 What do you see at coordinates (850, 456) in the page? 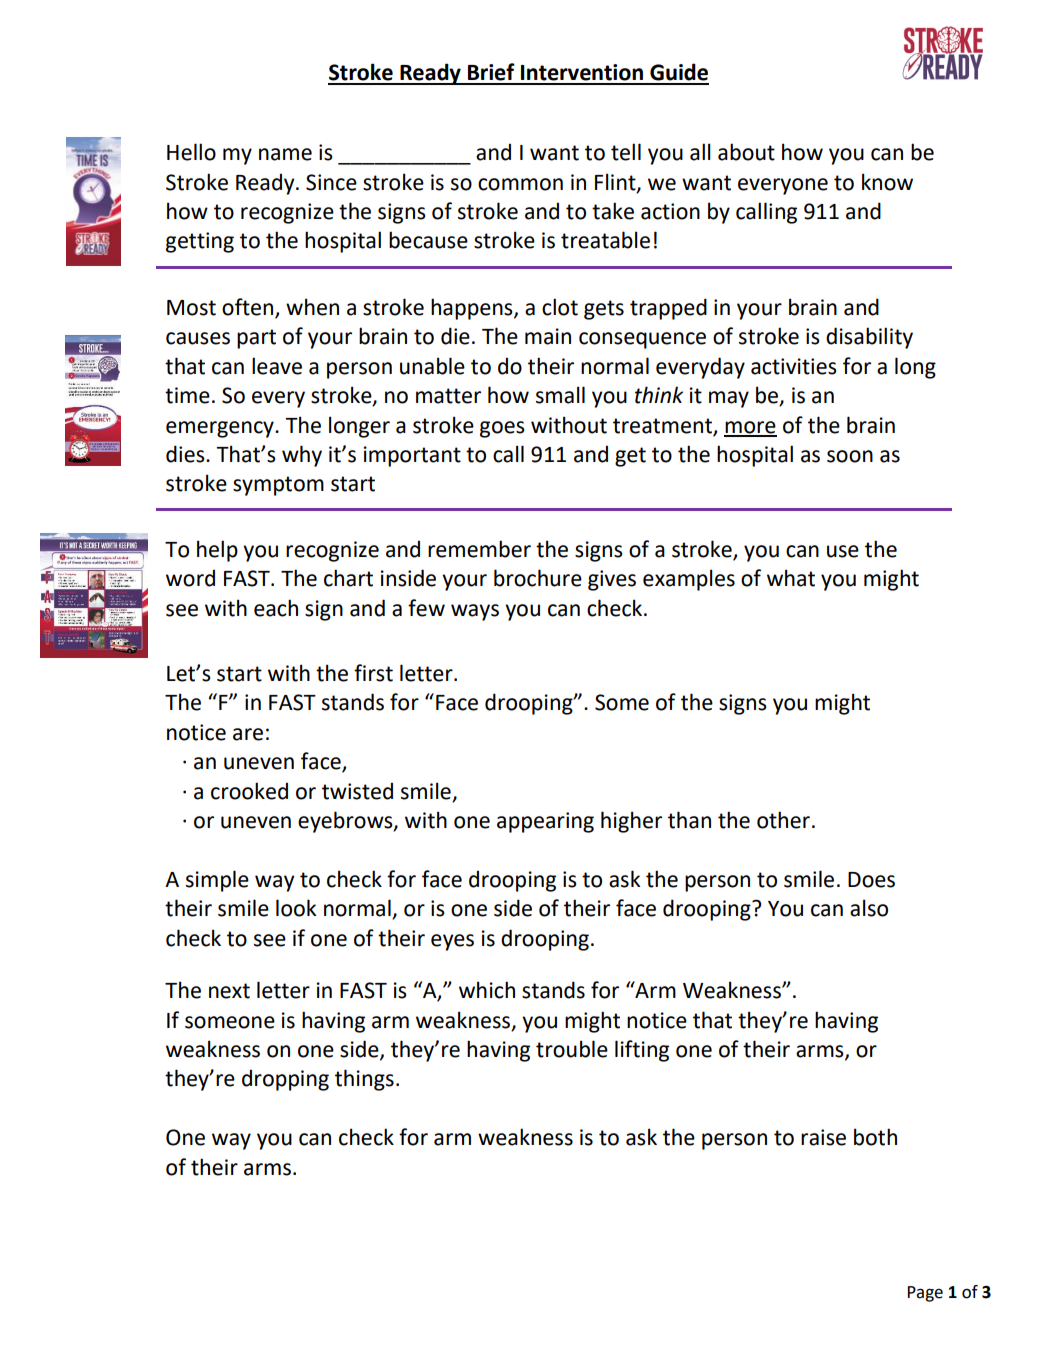
I see `soon` at bounding box center [850, 456].
